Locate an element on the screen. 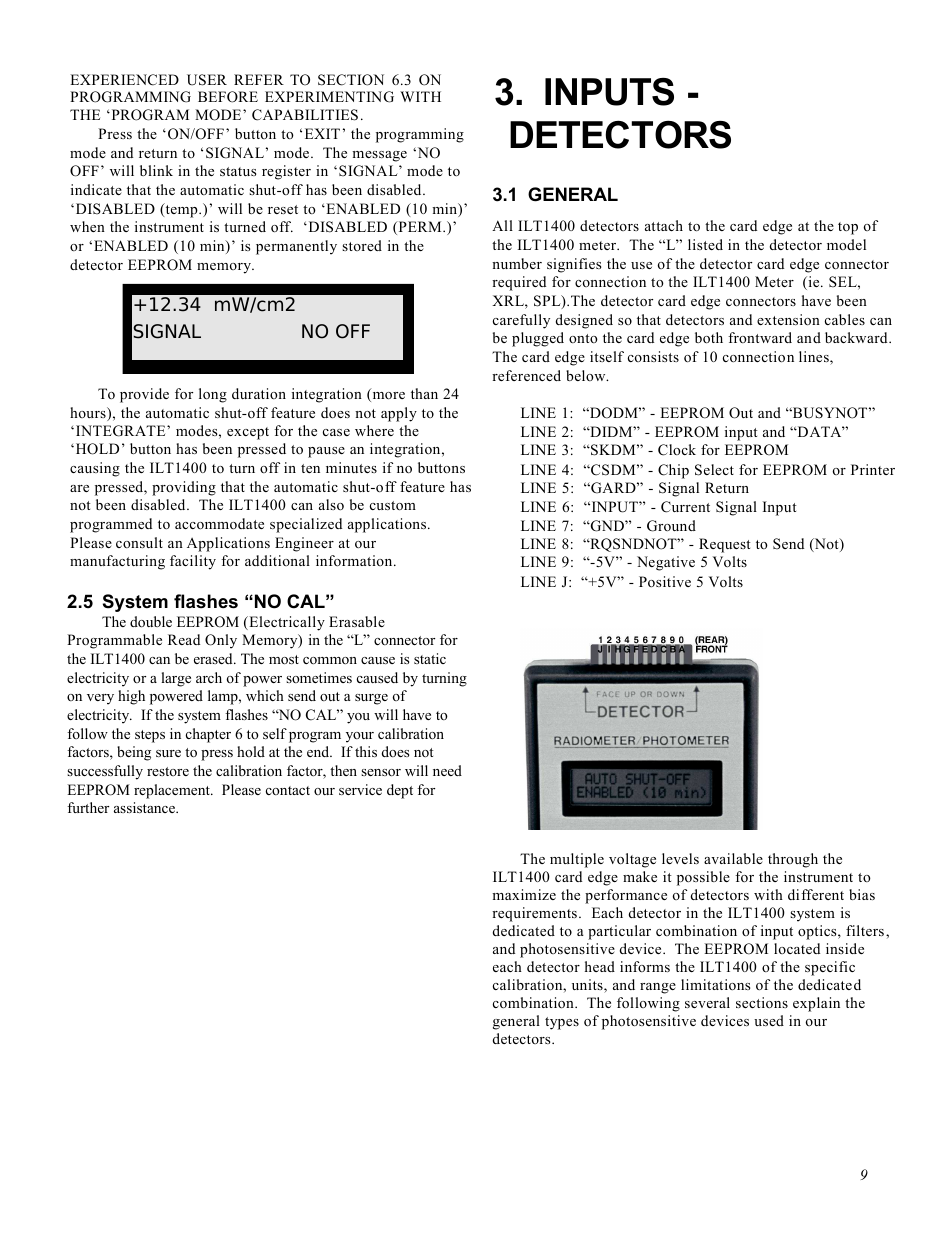  BEFORE is located at coordinates (228, 97).
